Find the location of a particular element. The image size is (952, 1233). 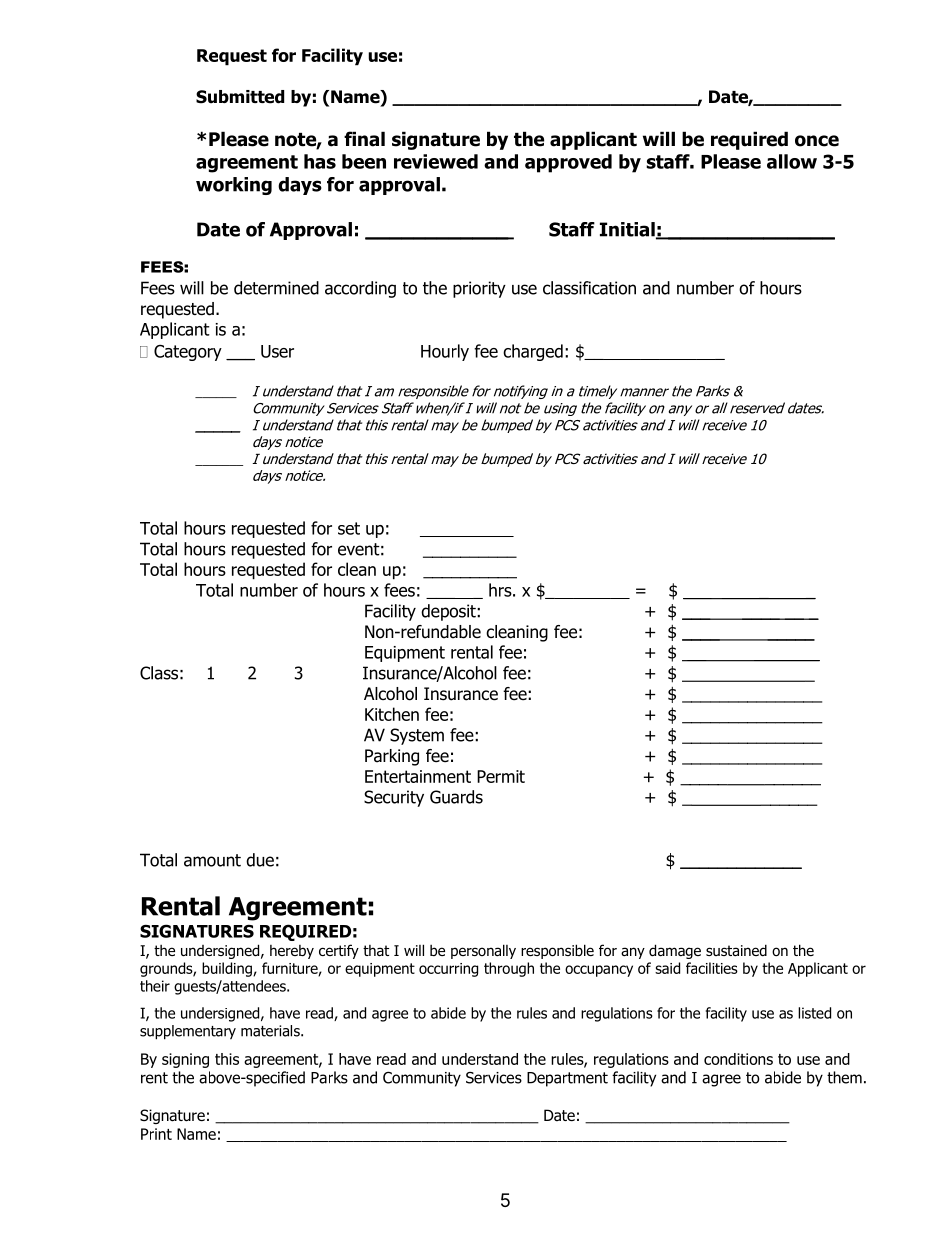

Initial is located at coordinates (628, 230).
